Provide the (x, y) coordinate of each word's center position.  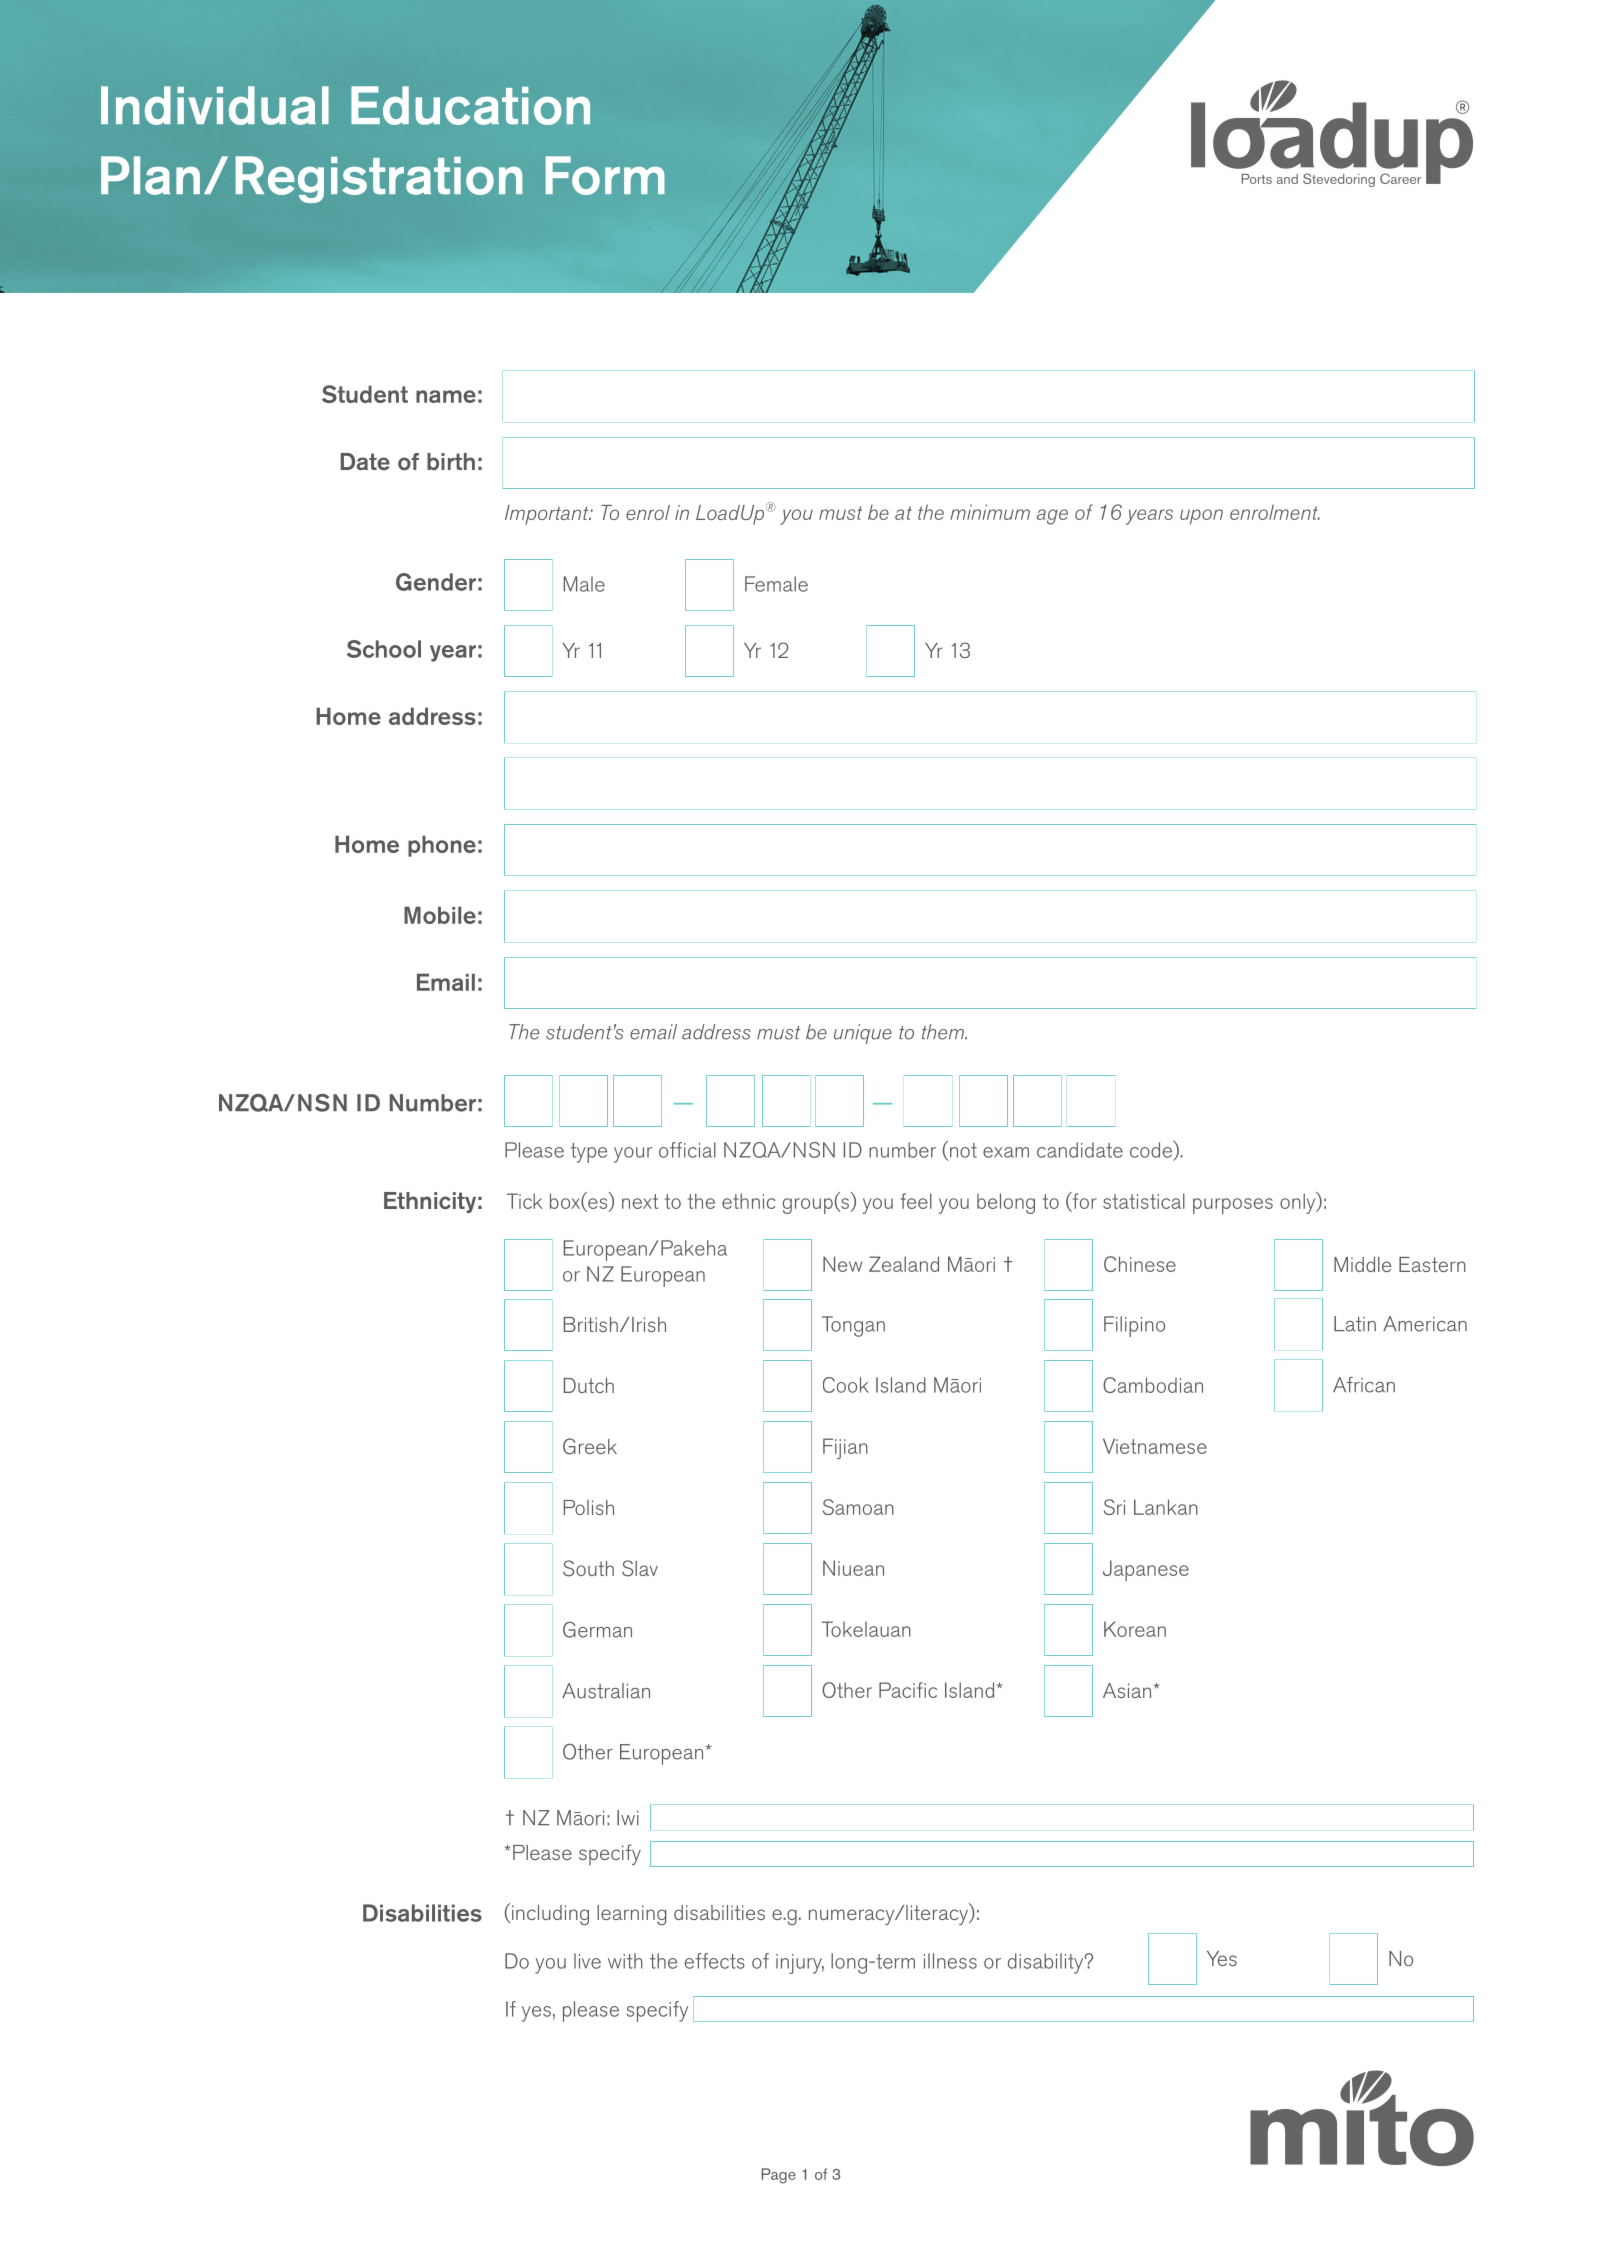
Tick (524, 1201)
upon (1201, 517)
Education (470, 105)
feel (916, 1201)
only (1299, 1203)
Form (605, 175)
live (587, 1961)
